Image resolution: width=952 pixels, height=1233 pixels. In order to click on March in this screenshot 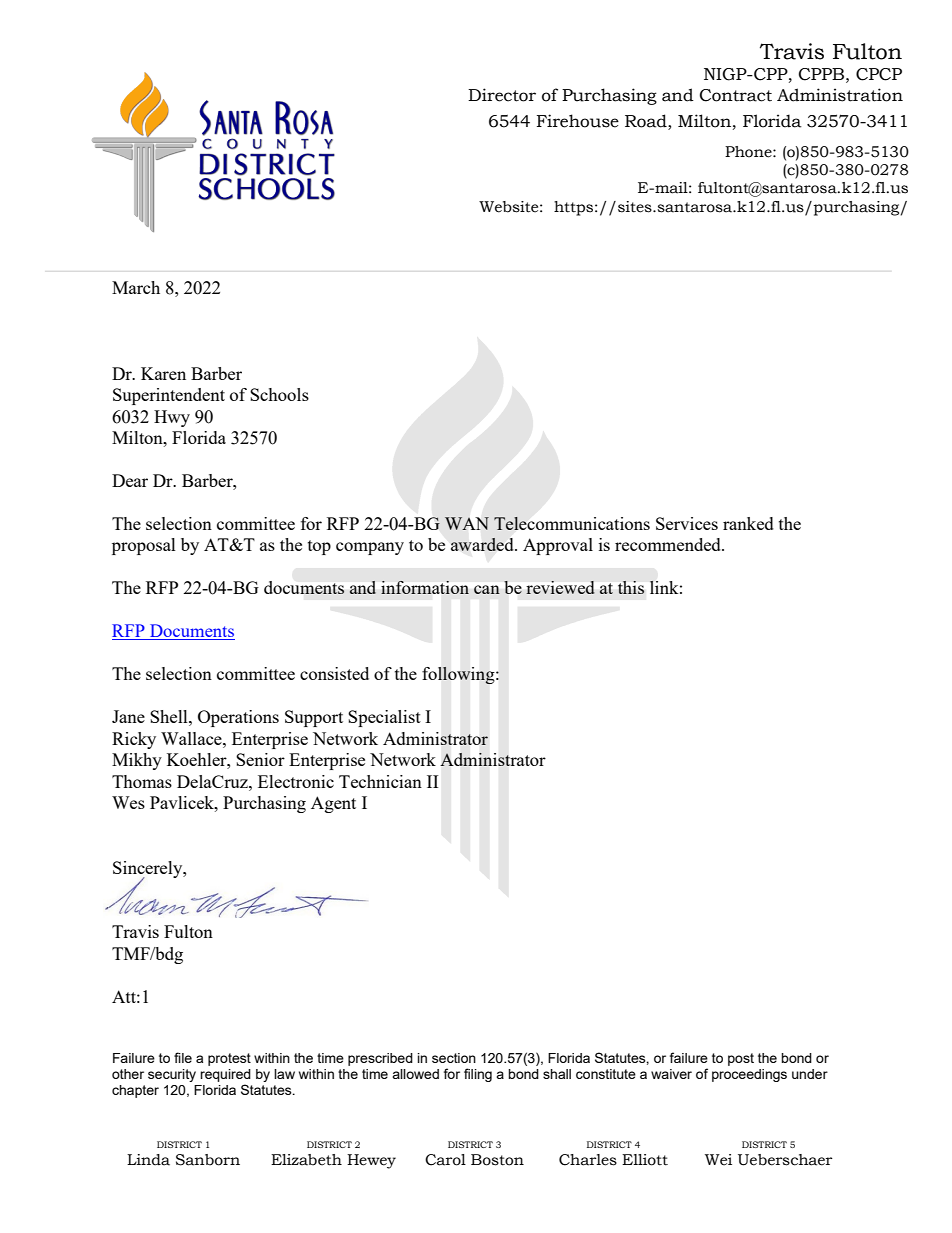, I will do `click(136, 287)`.
